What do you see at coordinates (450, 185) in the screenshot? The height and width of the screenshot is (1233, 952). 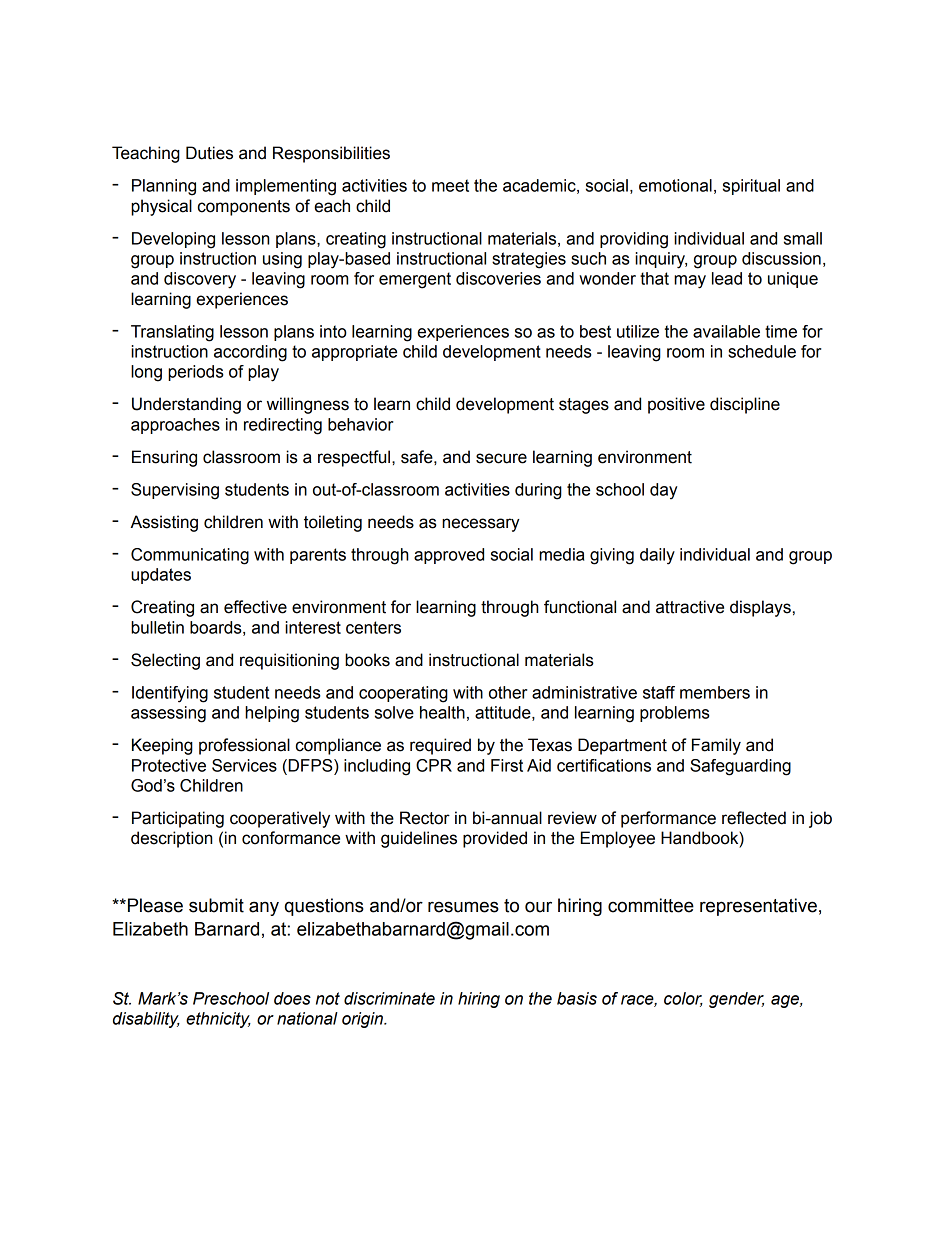 I see `meet` at bounding box center [450, 185].
